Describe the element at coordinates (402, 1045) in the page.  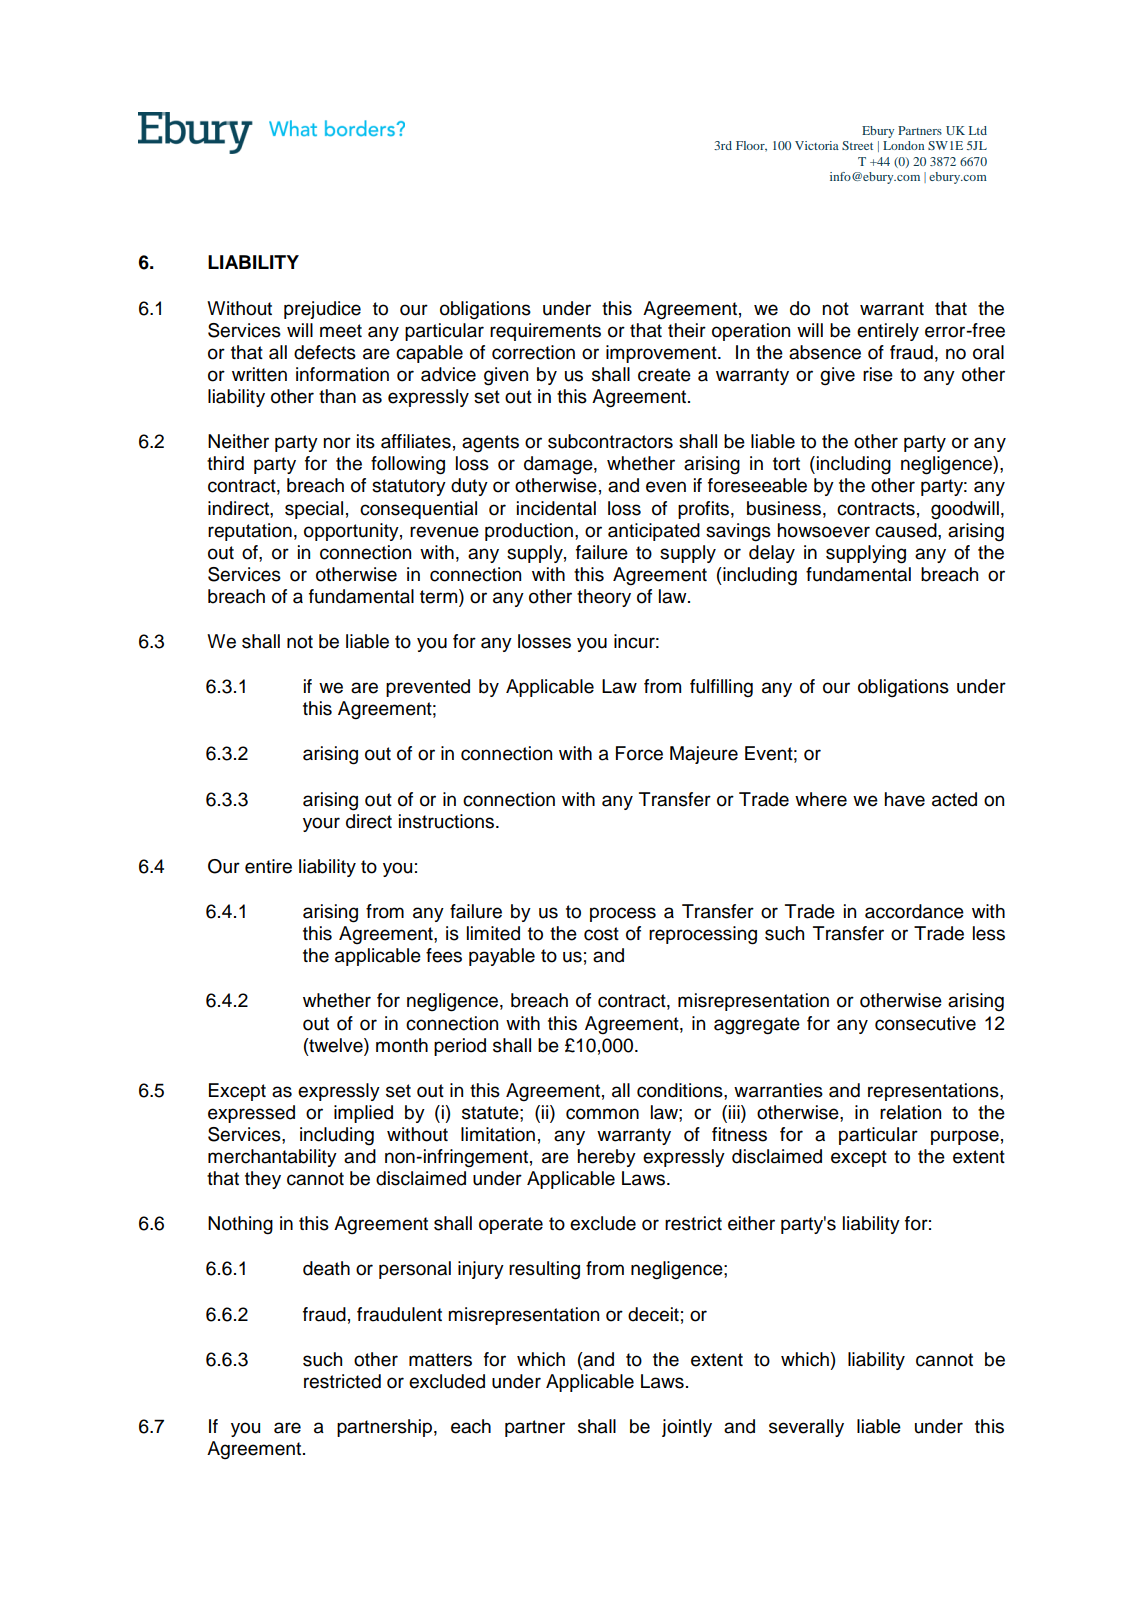
I see `month` at that location.
